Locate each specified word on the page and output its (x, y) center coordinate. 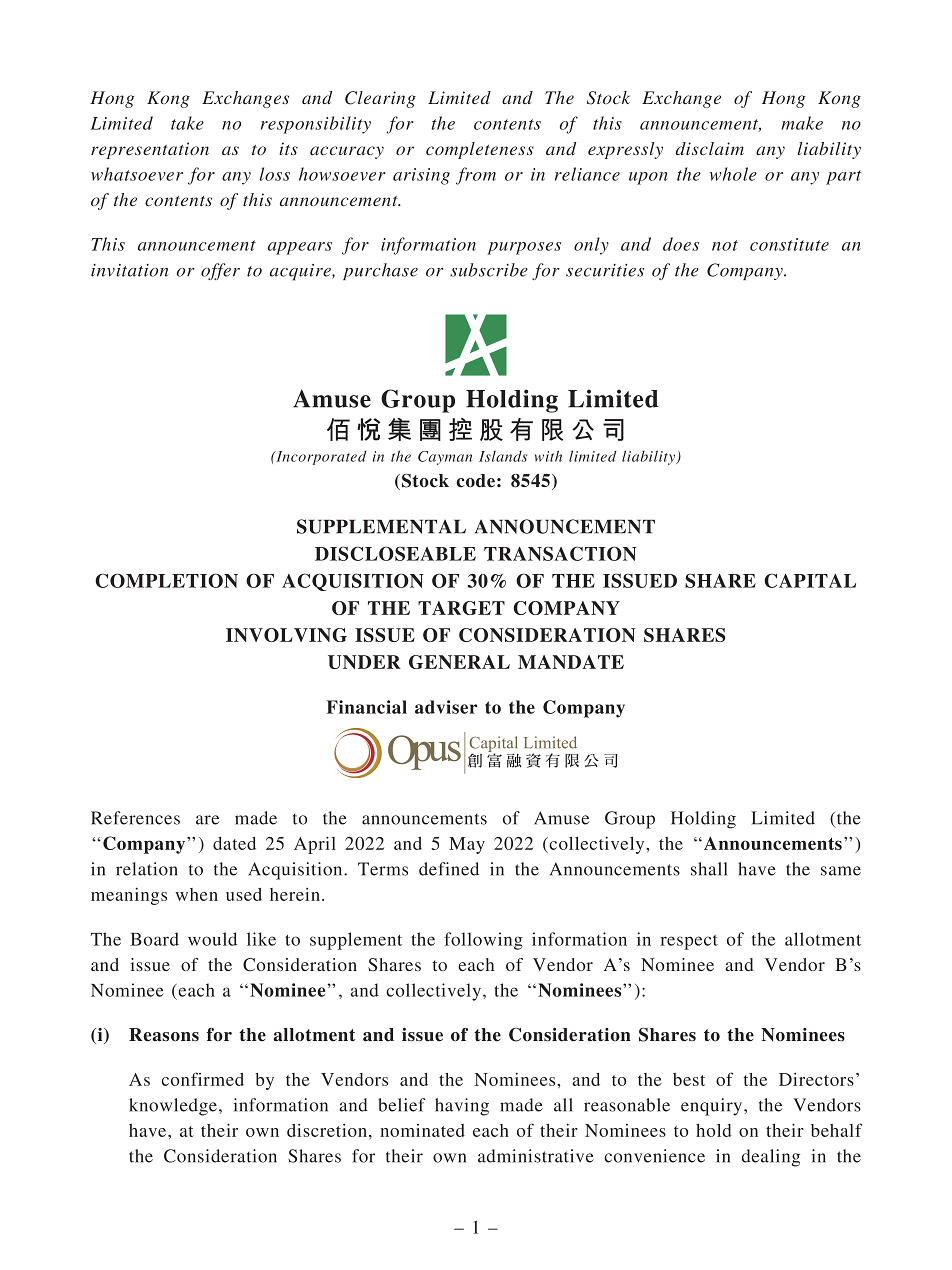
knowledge (174, 1107)
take (187, 123)
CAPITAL (810, 580)
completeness (480, 150)
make (802, 123)
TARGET (461, 608)
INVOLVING (286, 635)
